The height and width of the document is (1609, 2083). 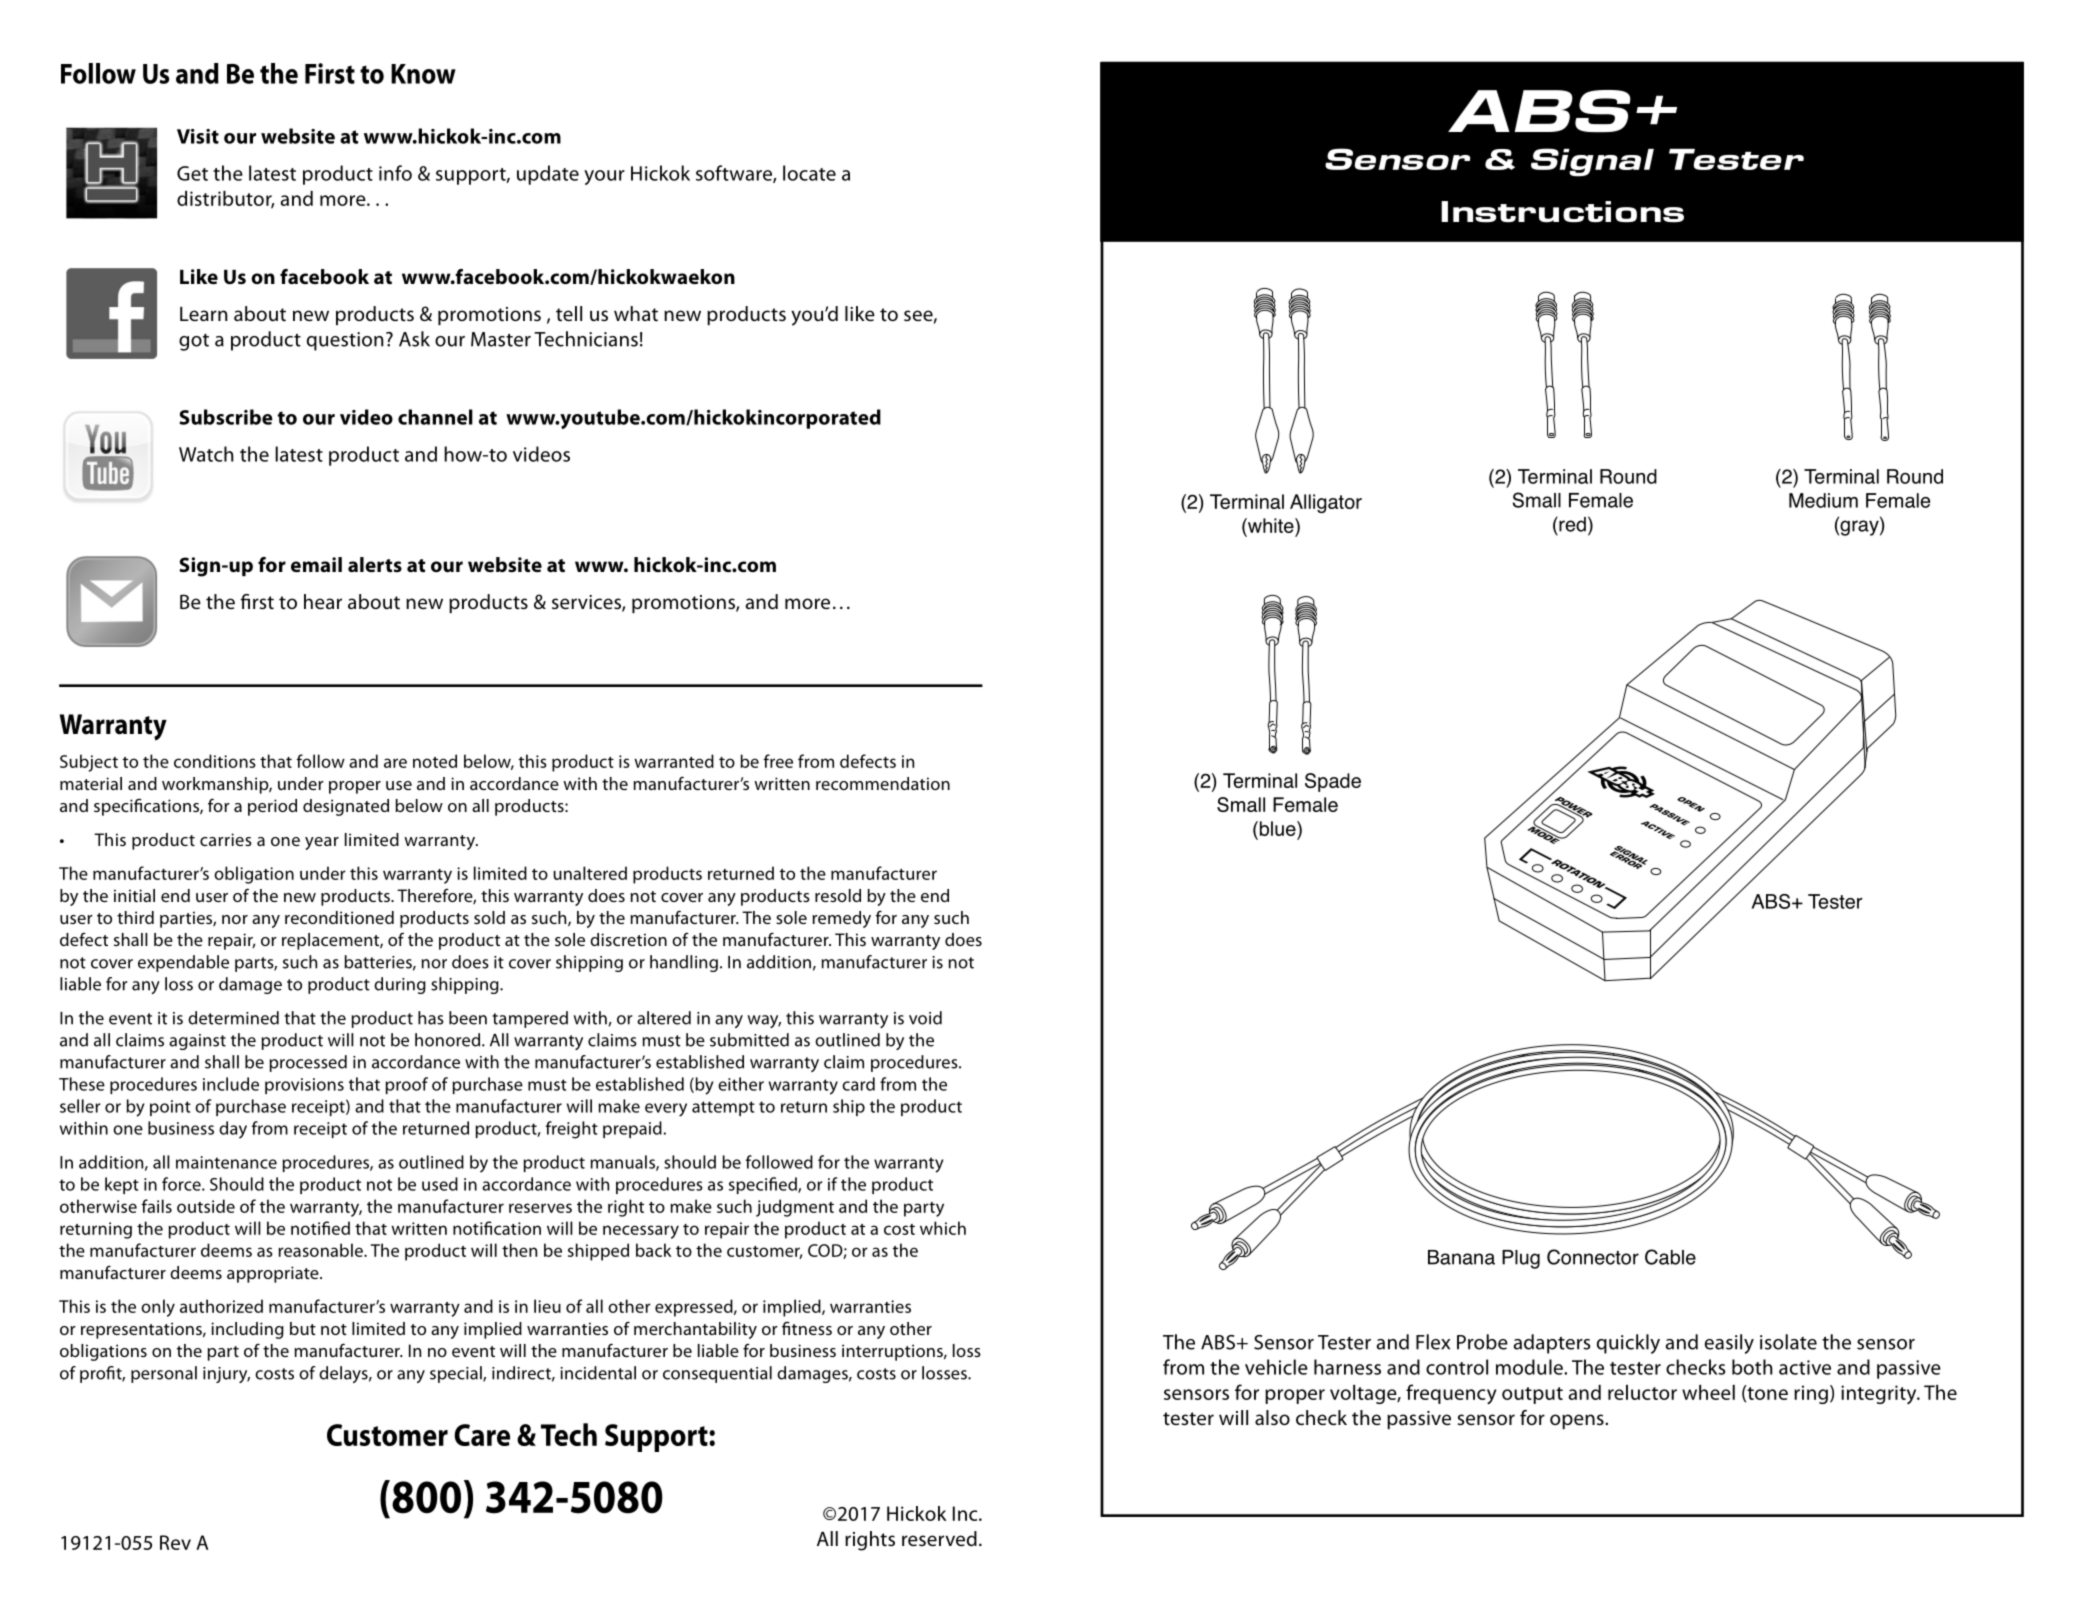 What do you see at coordinates (1562, 212) in the document?
I see `Instructions` at bounding box center [1562, 212].
